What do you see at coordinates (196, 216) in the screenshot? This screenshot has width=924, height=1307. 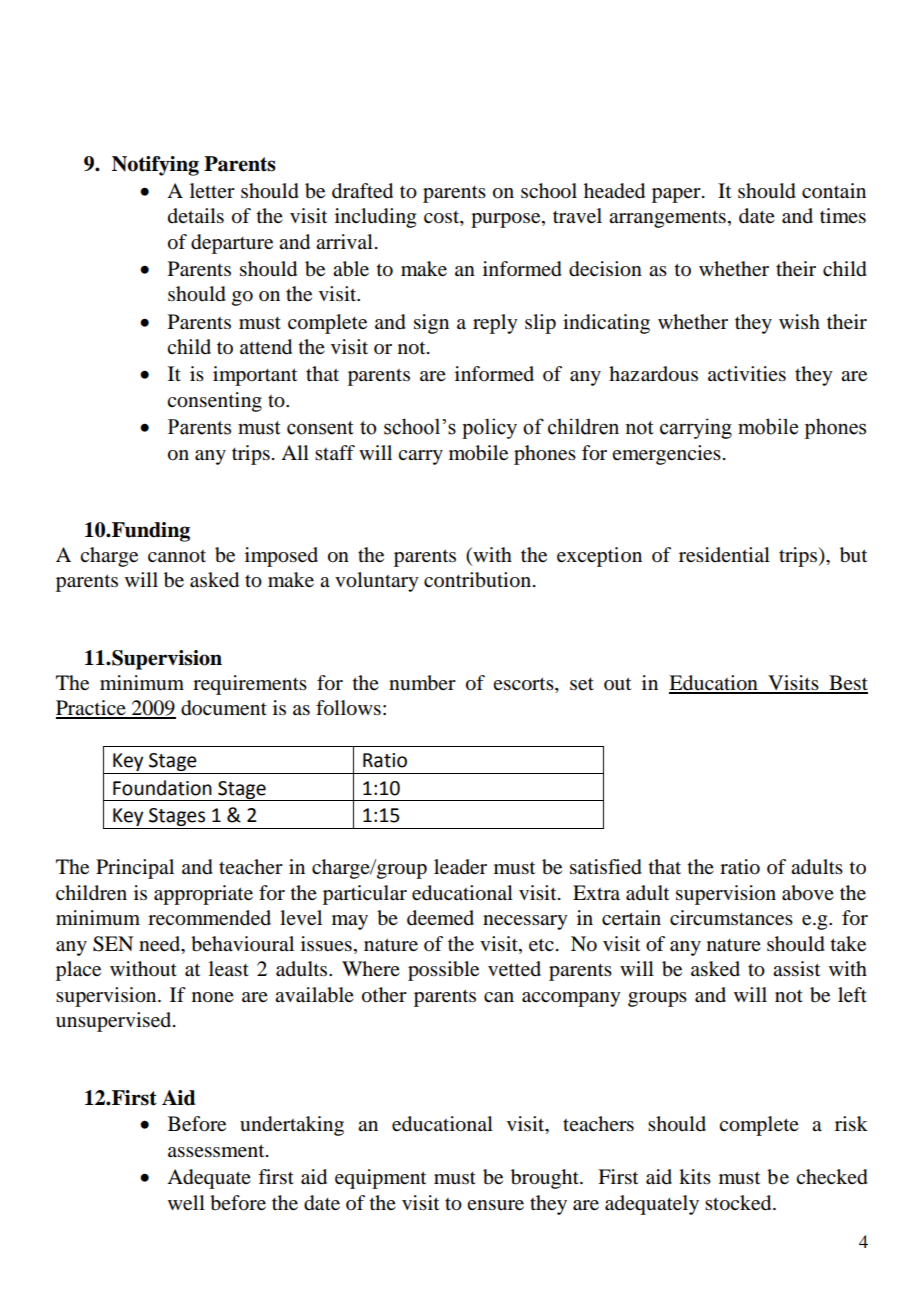 I see `details` at bounding box center [196, 216].
